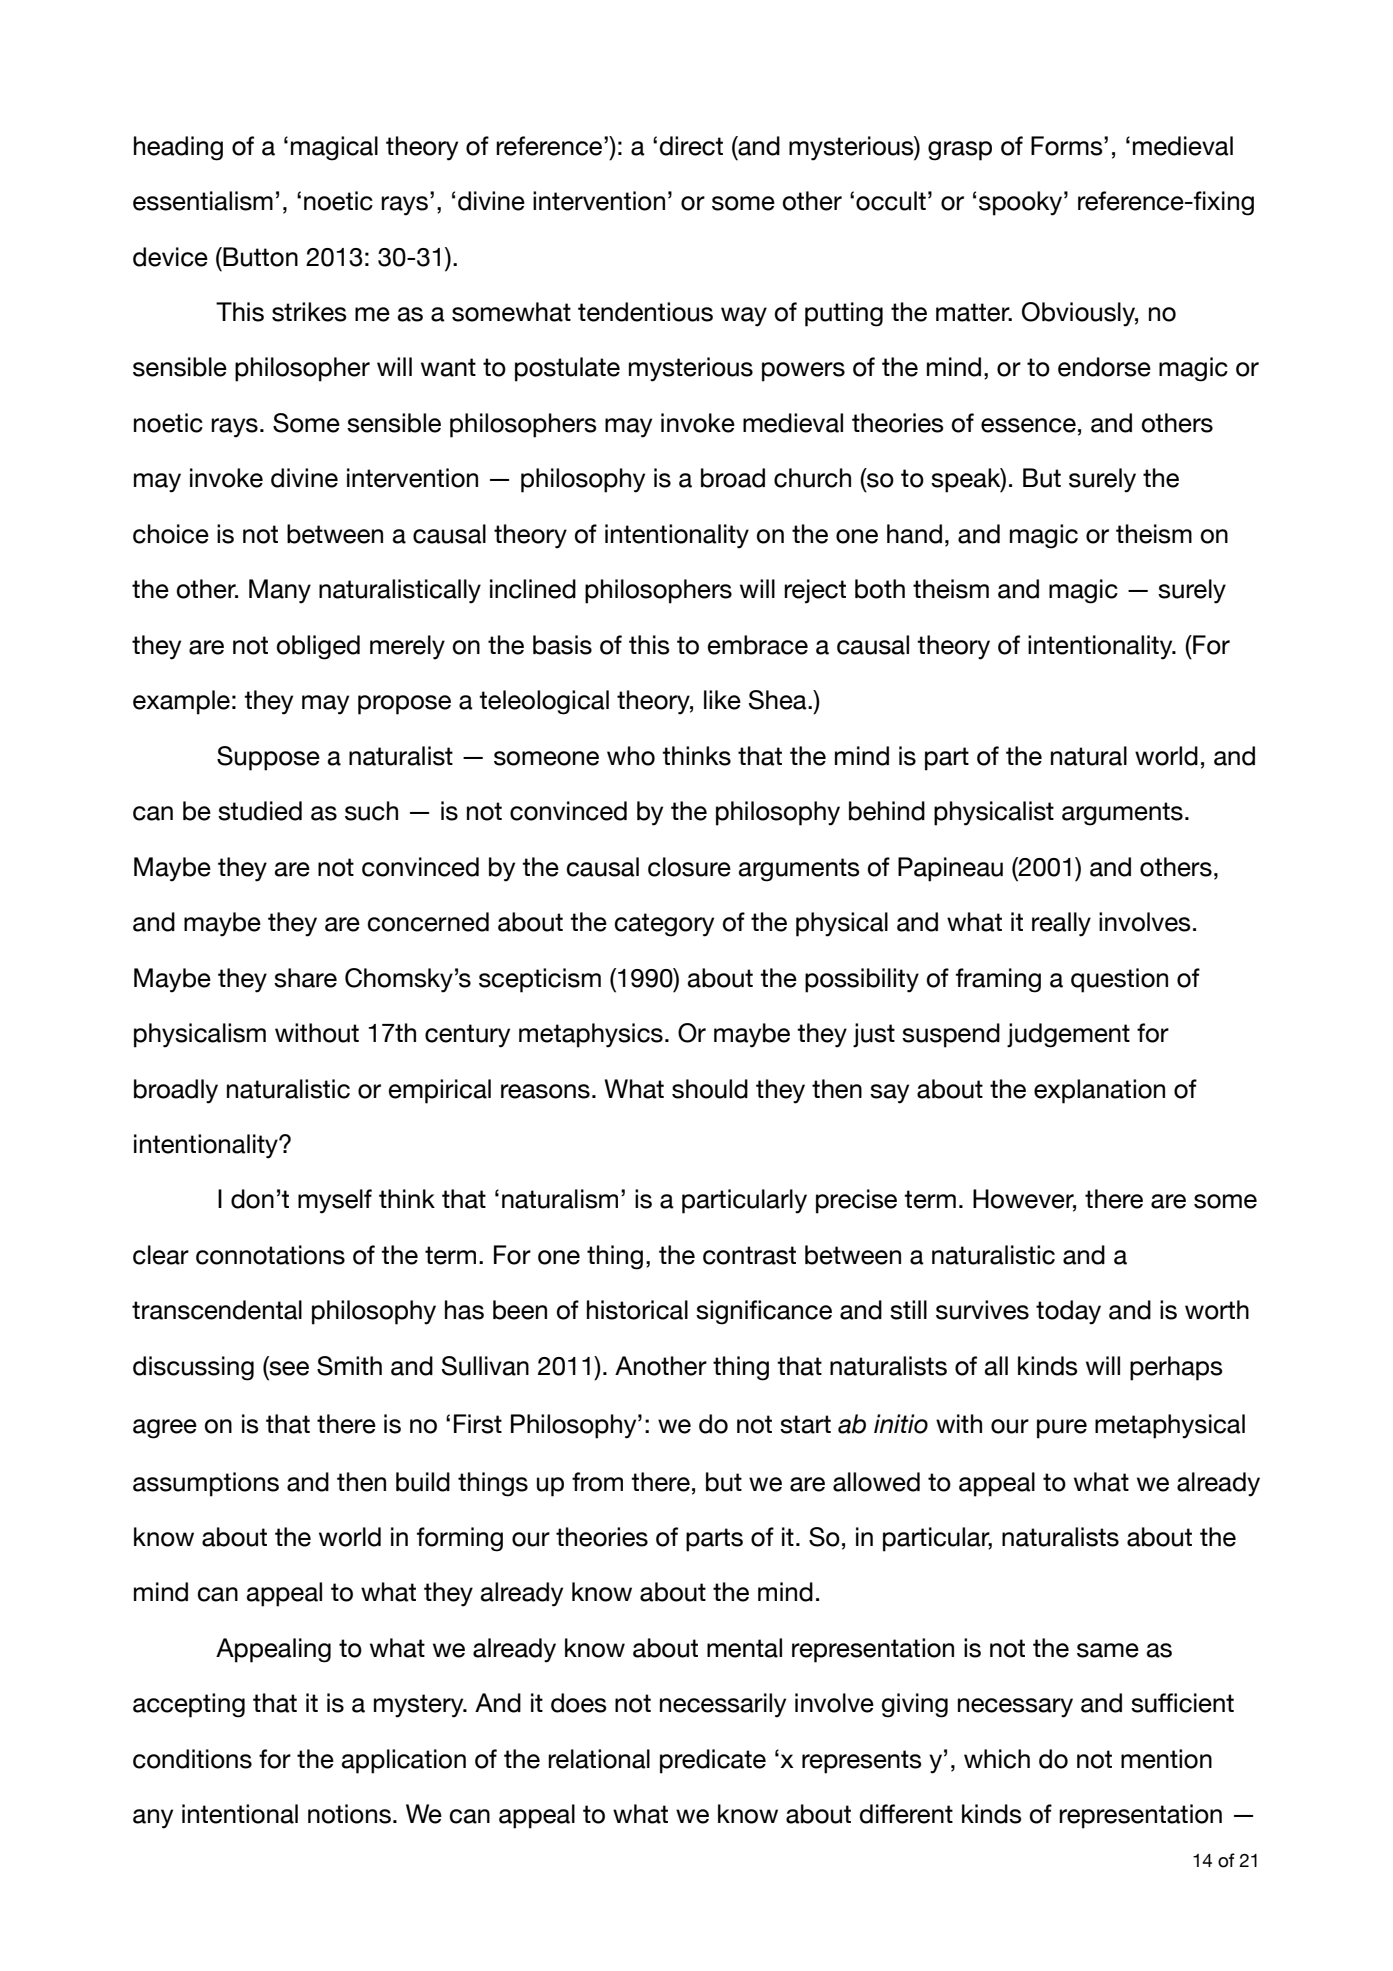 The height and width of the page is (1971, 1393). What do you see at coordinates (203, 201) in the page?
I see `essentialism` at bounding box center [203, 201].
